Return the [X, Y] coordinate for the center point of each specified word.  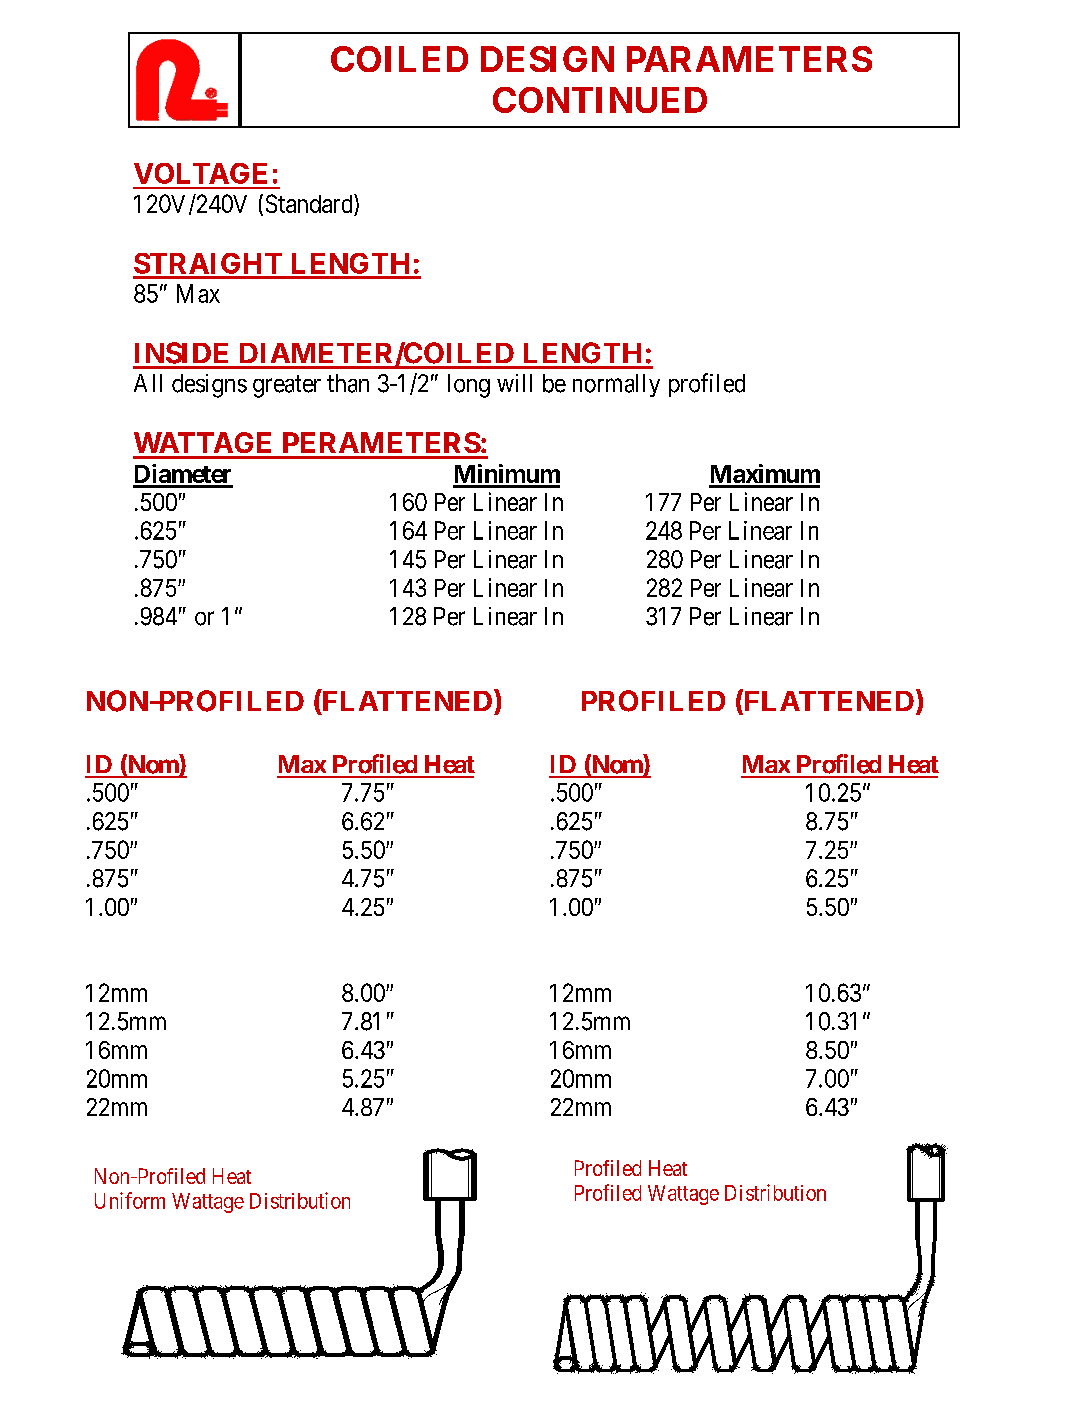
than [348, 383]
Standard [310, 203]
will [514, 383]
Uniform [130, 1200]
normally [616, 385]
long [469, 386]
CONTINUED [600, 100]
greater [287, 387]
